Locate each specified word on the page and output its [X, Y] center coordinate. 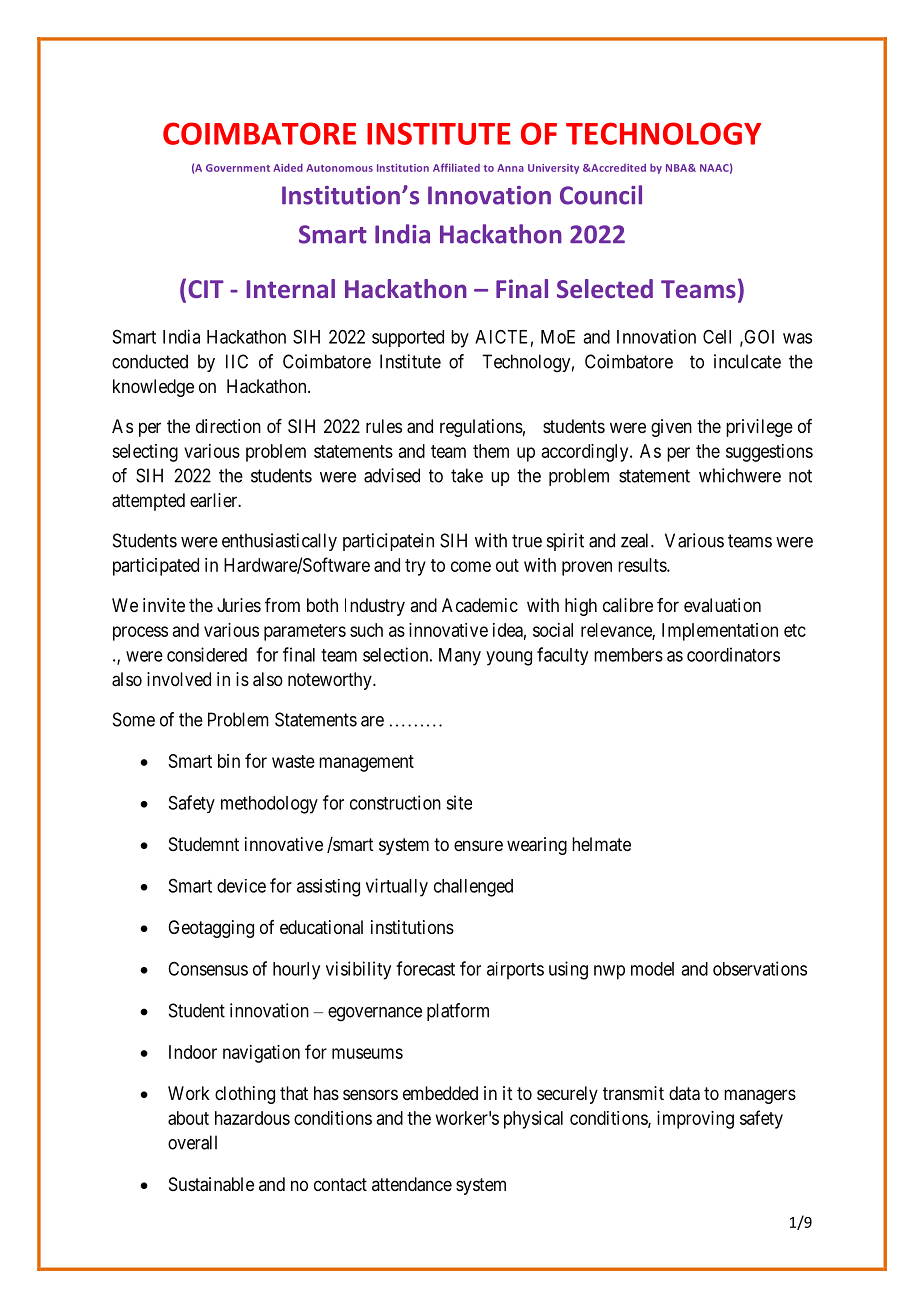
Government [238, 168]
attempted [148, 502]
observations [760, 968]
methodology [269, 805]
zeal [636, 540]
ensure [478, 845]
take [467, 475]
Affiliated [456, 167]
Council [601, 195]
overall [192, 1142]
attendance [412, 1184]
